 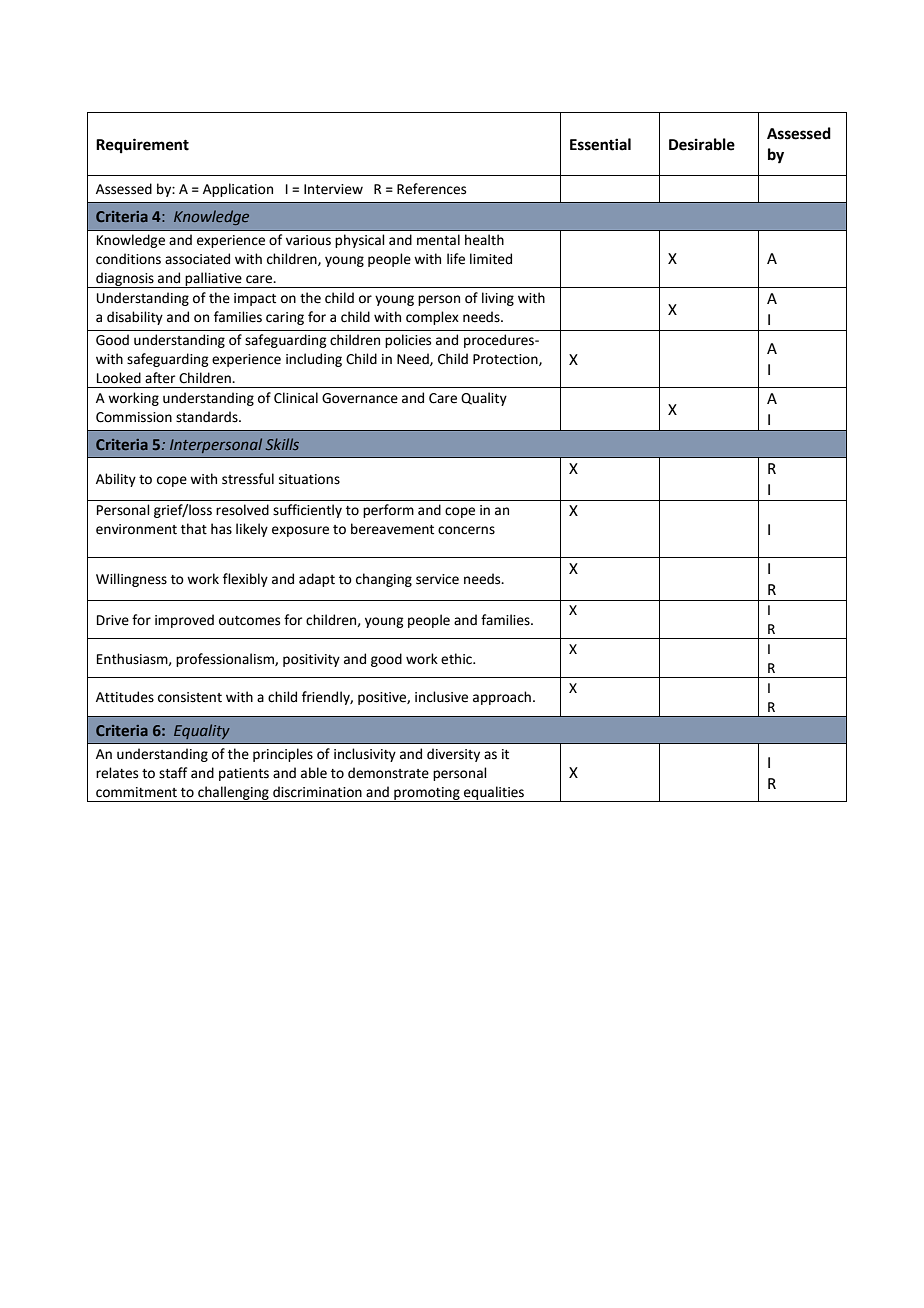 I want to click on ethic, so click(x=457, y=659).
